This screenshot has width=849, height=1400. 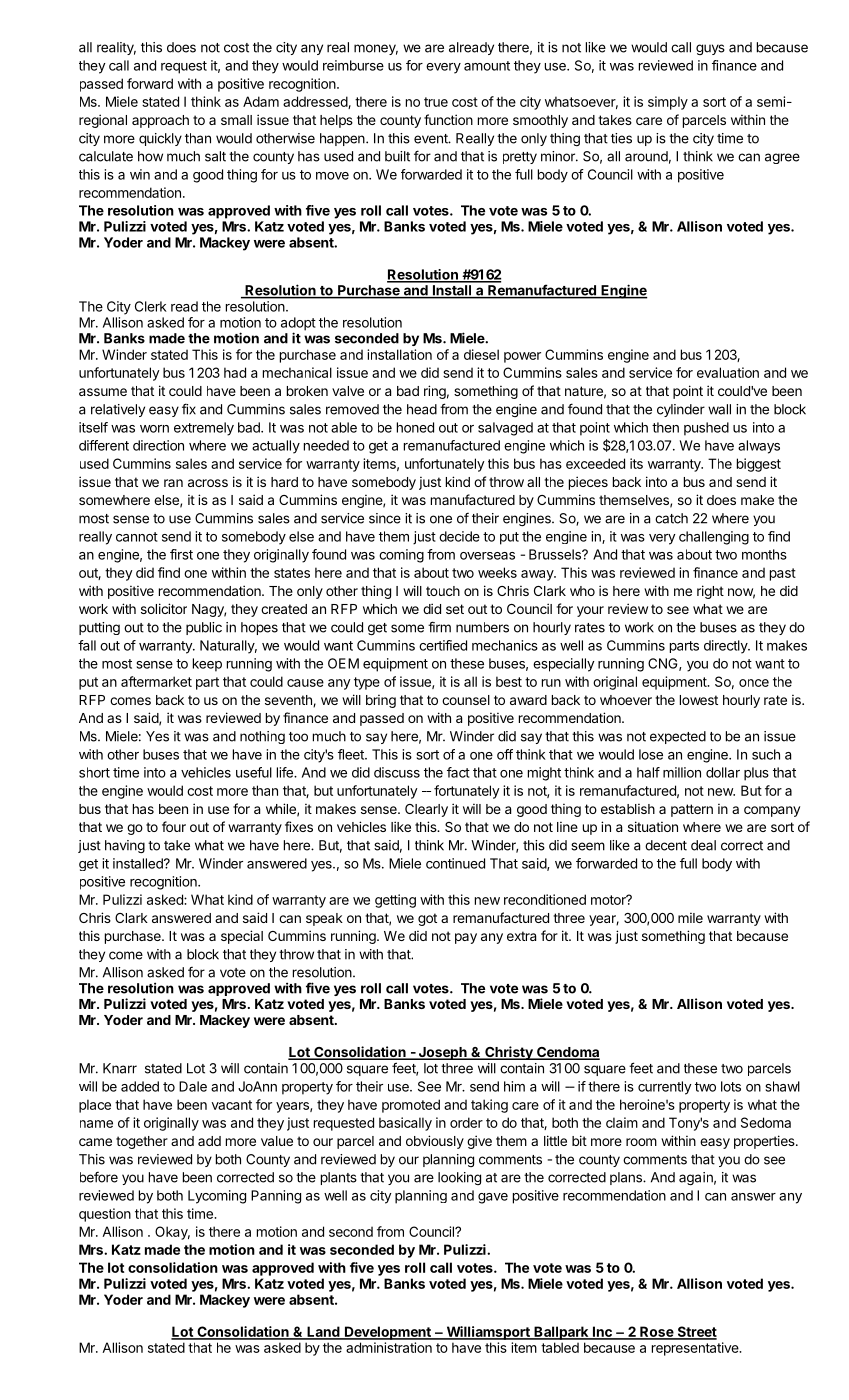 I want to click on simply, so click(x=668, y=103).
